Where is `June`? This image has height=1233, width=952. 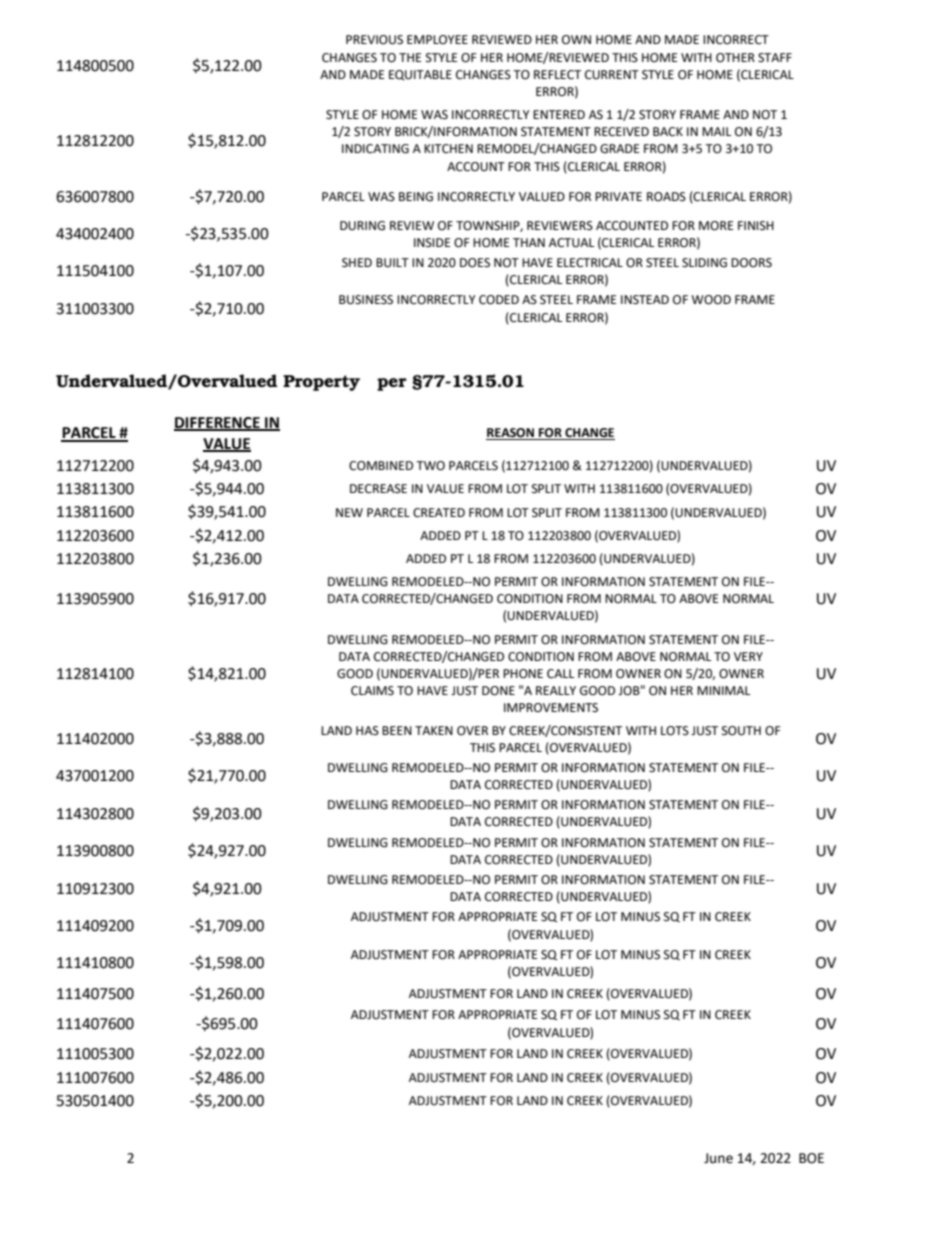
June is located at coordinates (718, 1158).
